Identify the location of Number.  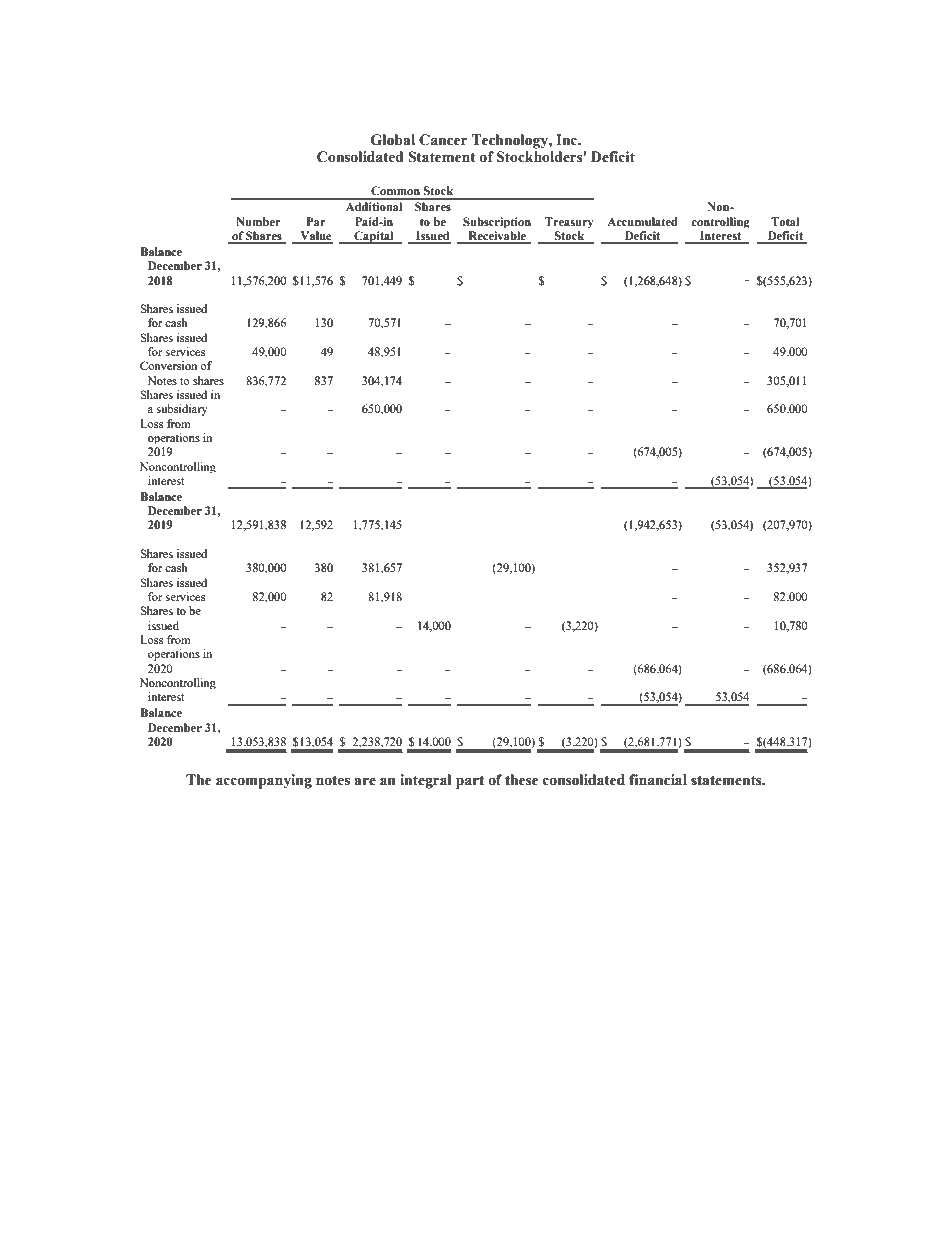
(258, 221).
